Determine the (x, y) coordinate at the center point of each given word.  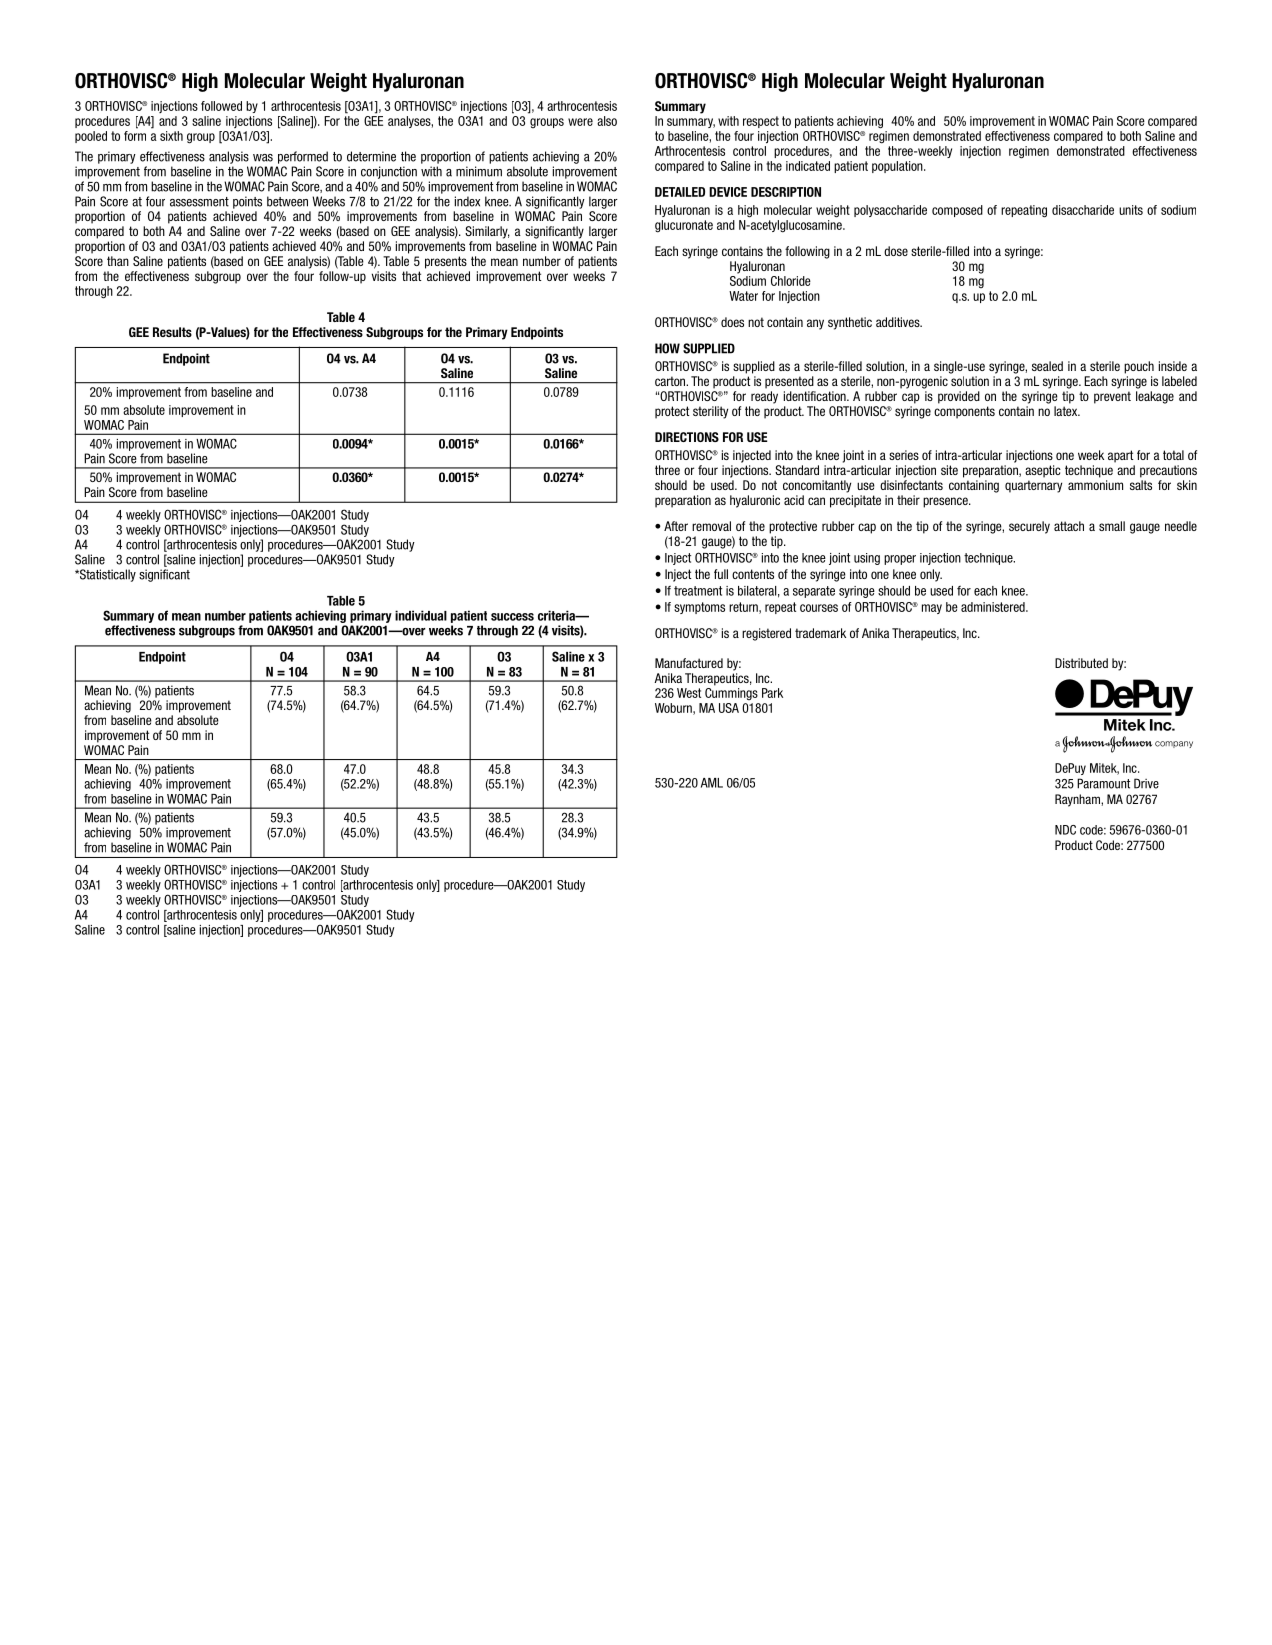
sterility (710, 412)
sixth (171, 136)
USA (729, 708)
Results (172, 332)
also (607, 121)
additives (899, 322)
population (898, 167)
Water (743, 296)
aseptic (1043, 471)
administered (994, 607)
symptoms (699, 608)
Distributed (1081, 663)
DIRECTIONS (687, 437)
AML (712, 783)
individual (421, 615)
